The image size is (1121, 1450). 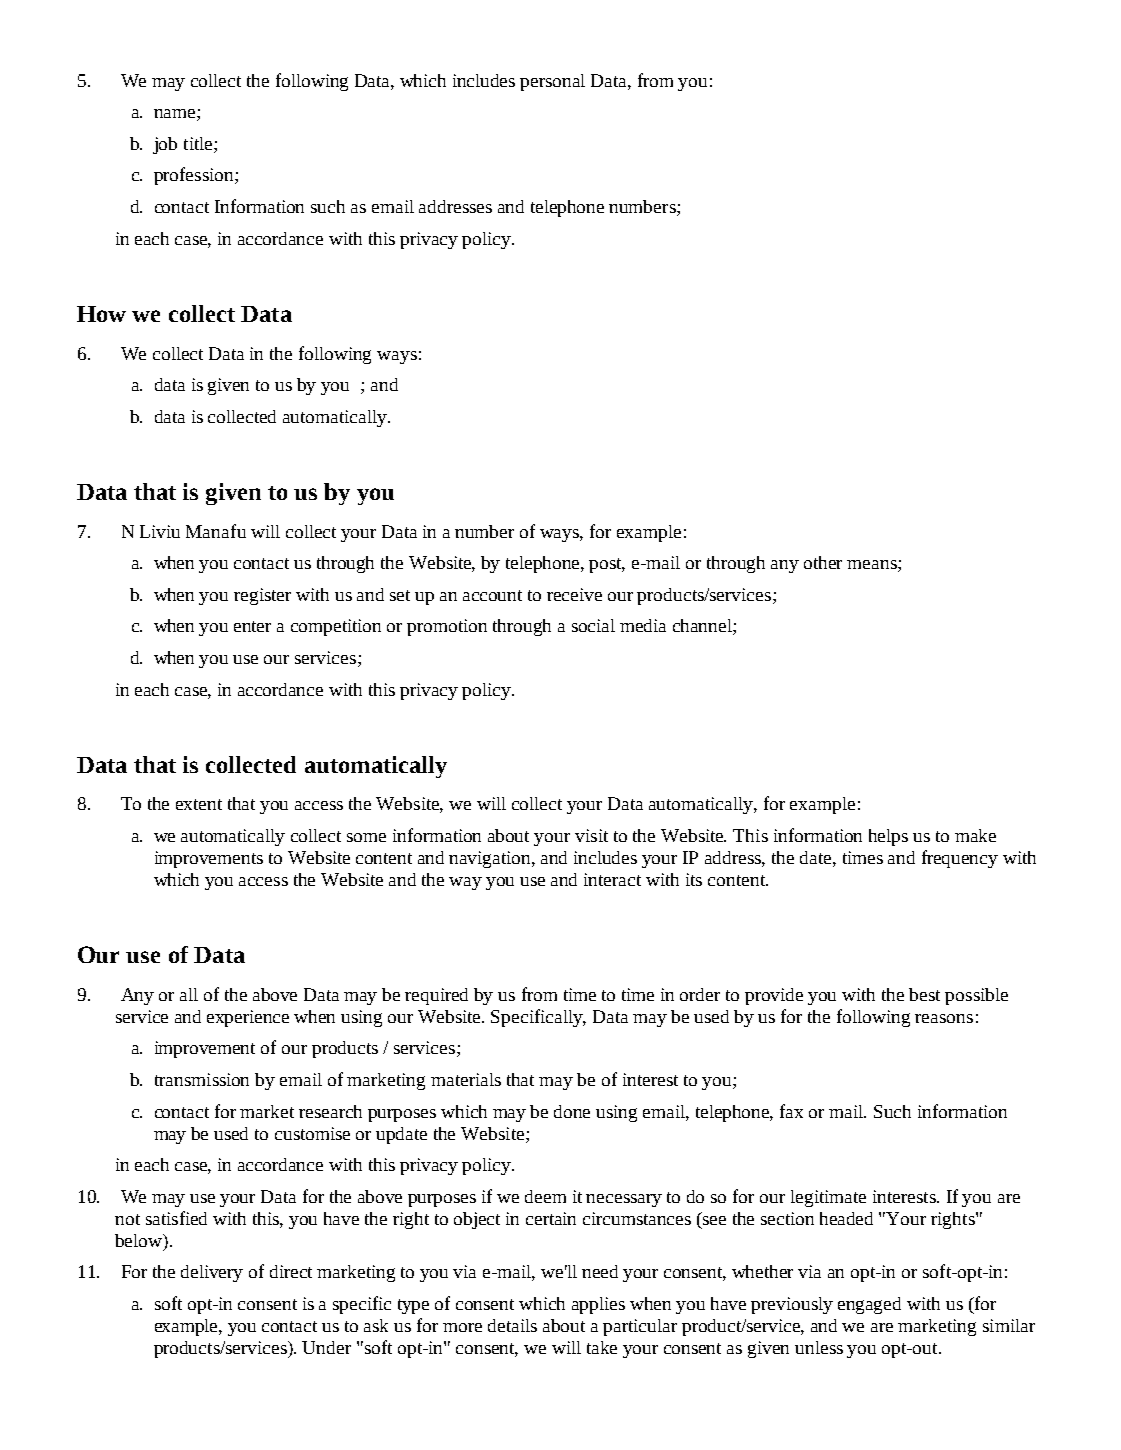 What do you see at coordinates (199, 804) in the screenshot?
I see `extent` at bounding box center [199, 804].
